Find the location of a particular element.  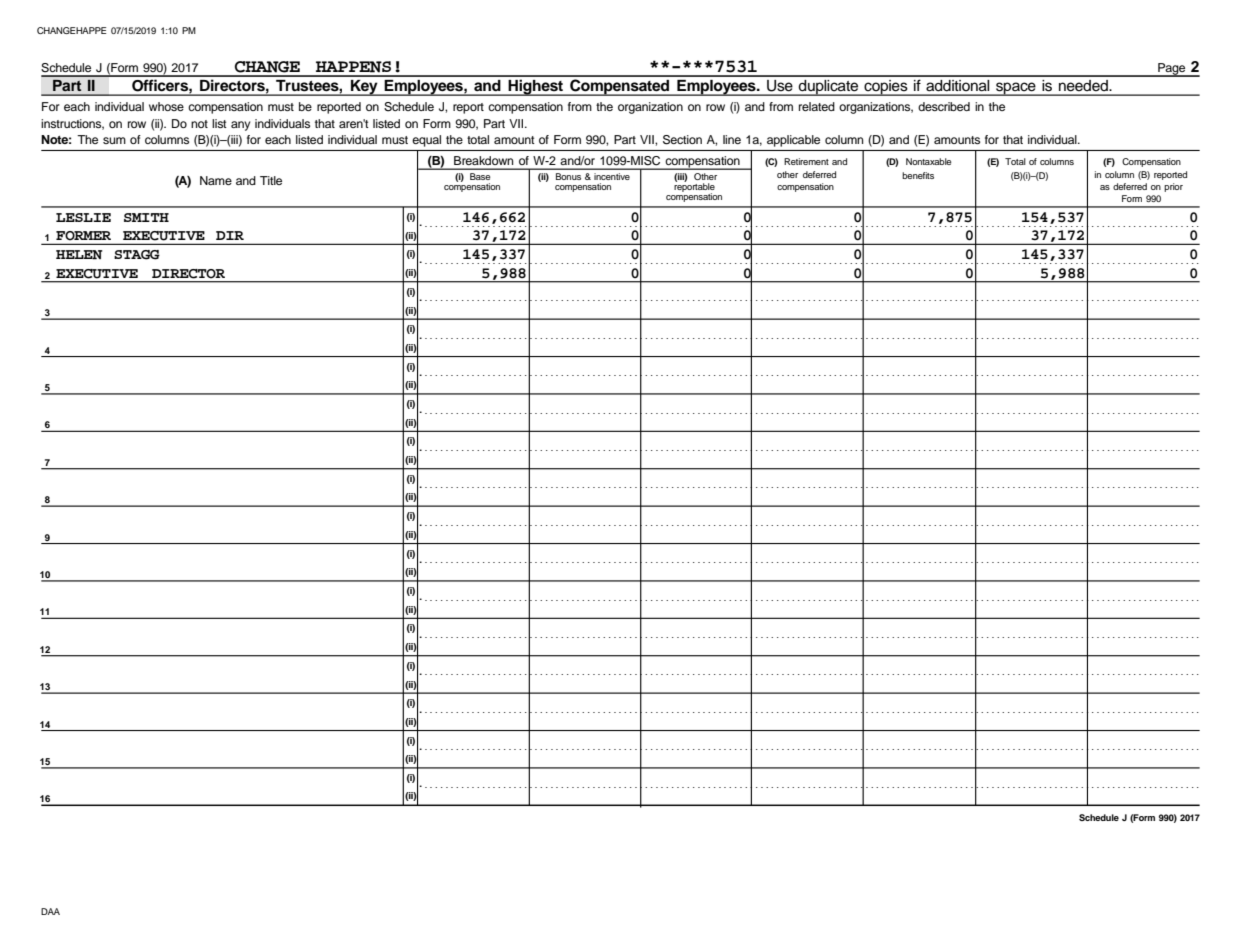

space is located at coordinates (1016, 89).
